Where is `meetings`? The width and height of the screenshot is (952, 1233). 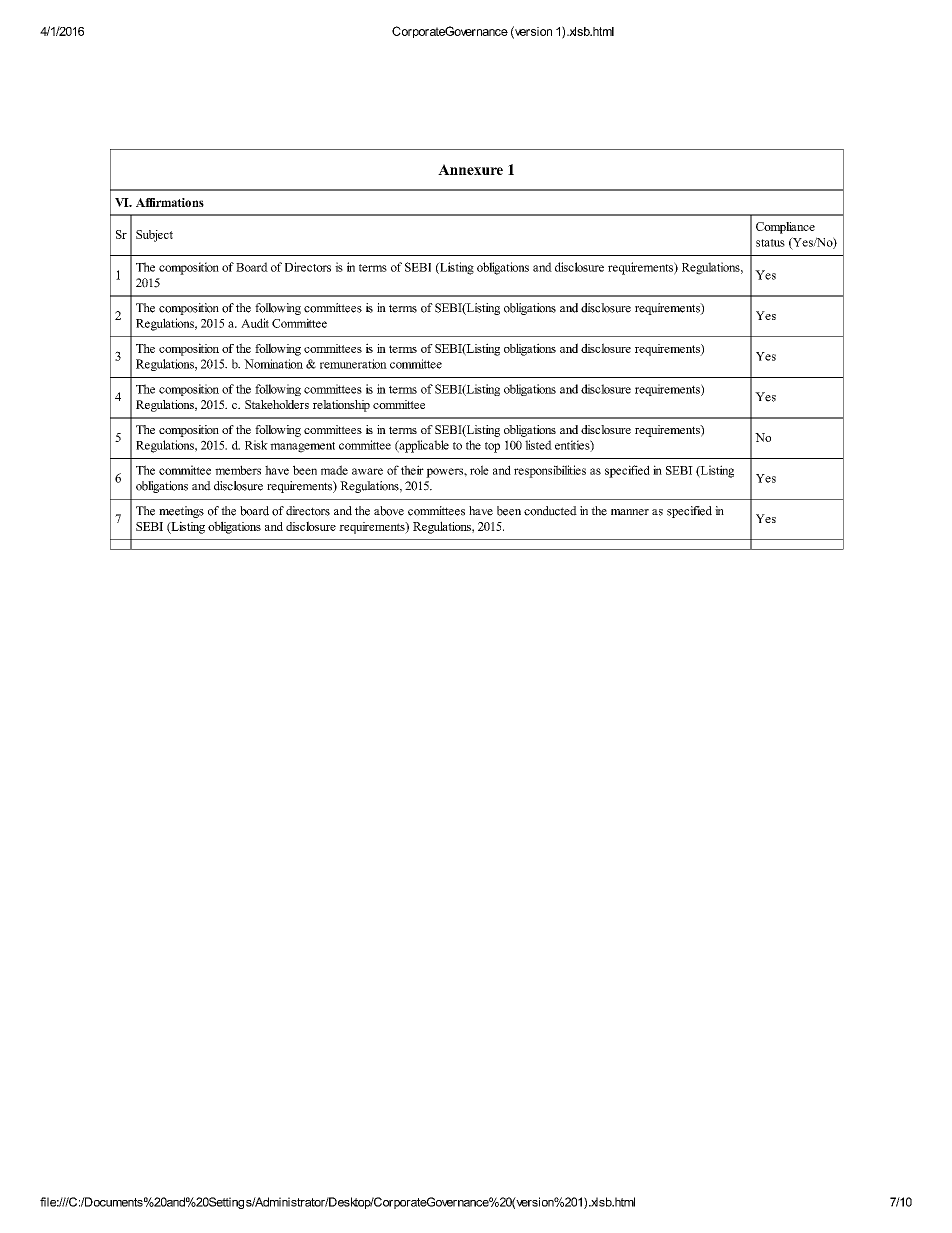
meetings is located at coordinates (181, 512).
